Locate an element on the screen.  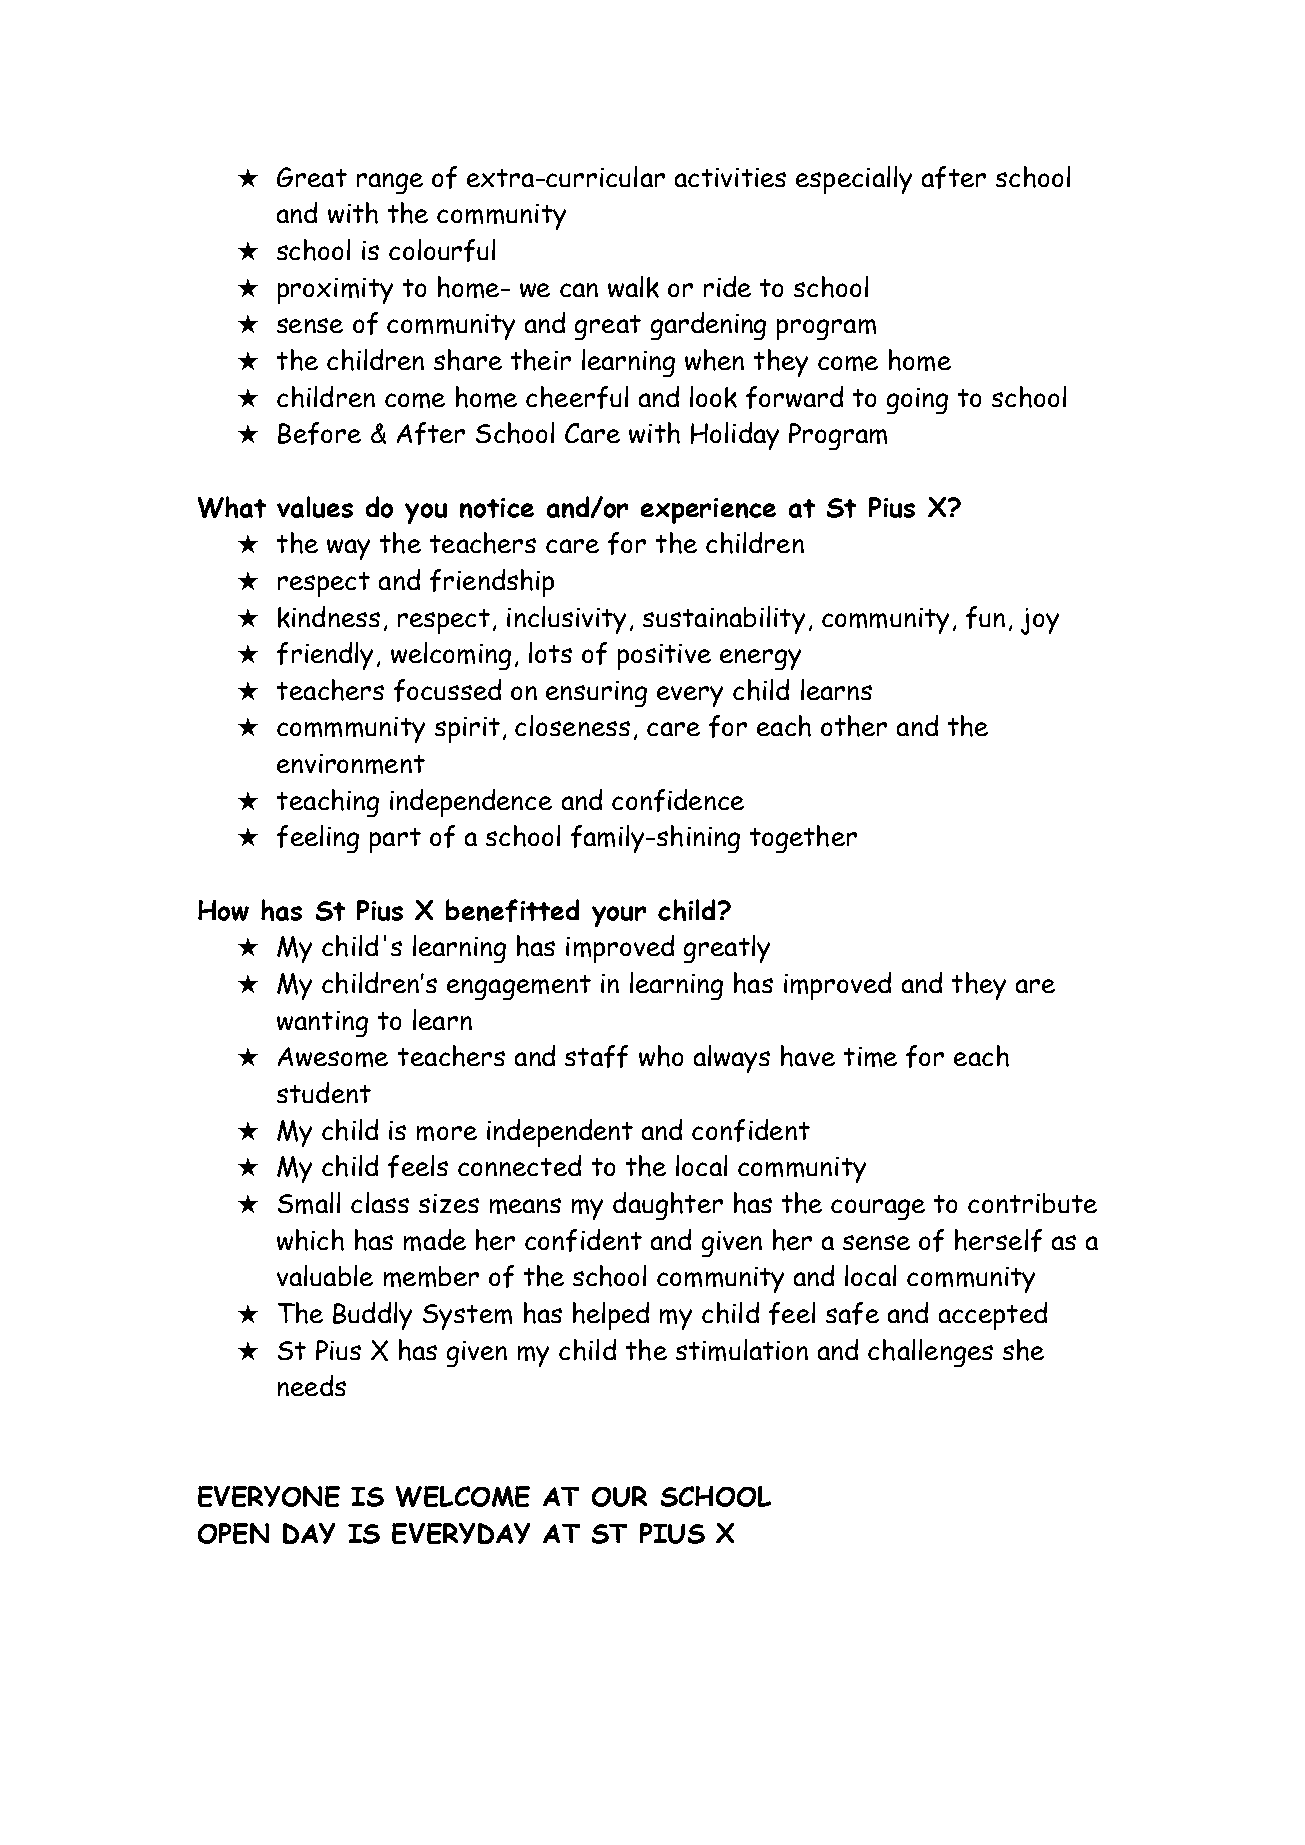
especially is located at coordinates (854, 180).
